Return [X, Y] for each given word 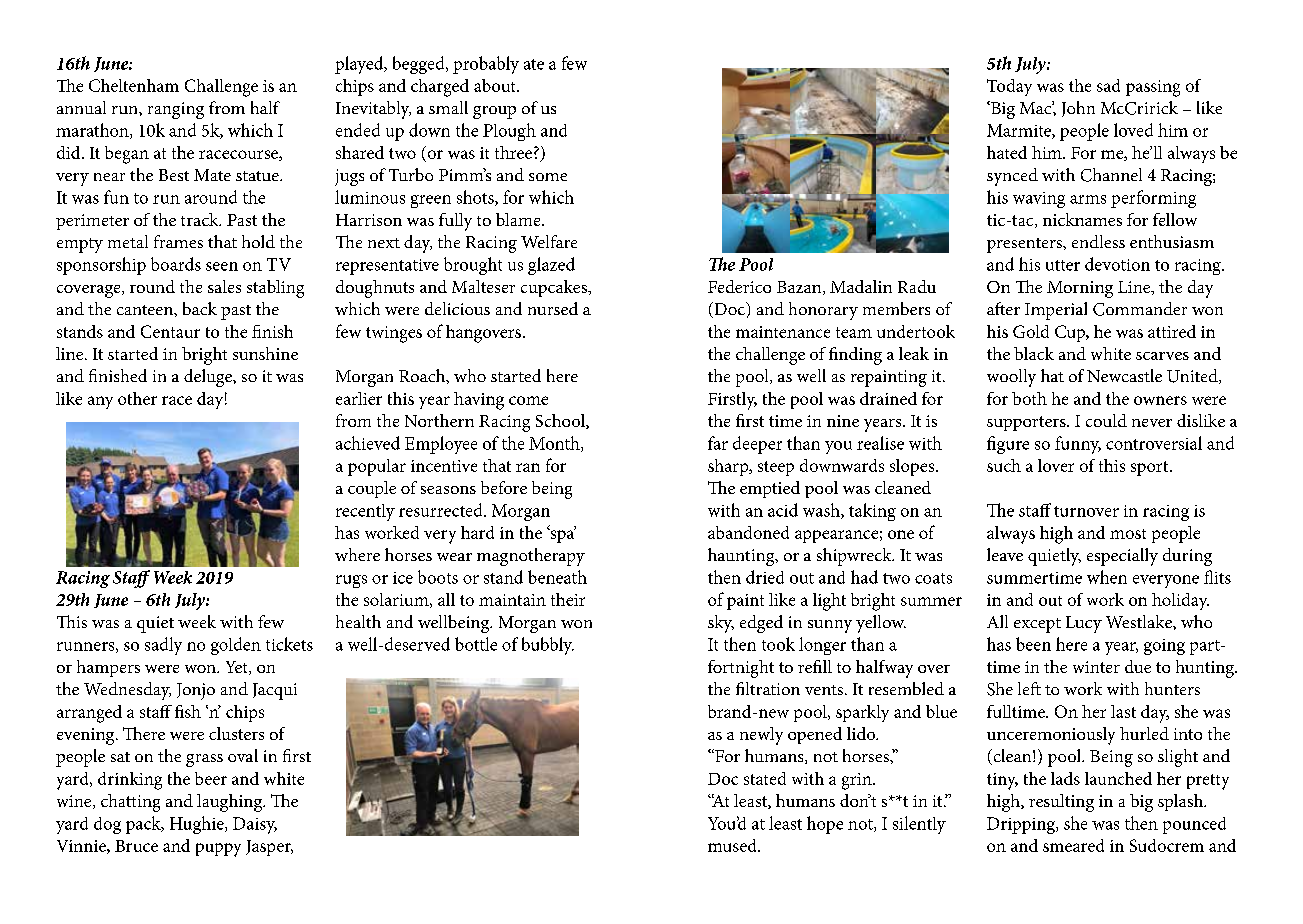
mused [733, 845]
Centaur [170, 331]
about [496, 85]
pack [144, 825]
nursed [553, 308]
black [1034, 353]
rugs [351, 581]
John [1078, 109]
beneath [557, 577]
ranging [176, 110]
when [1107, 577]
